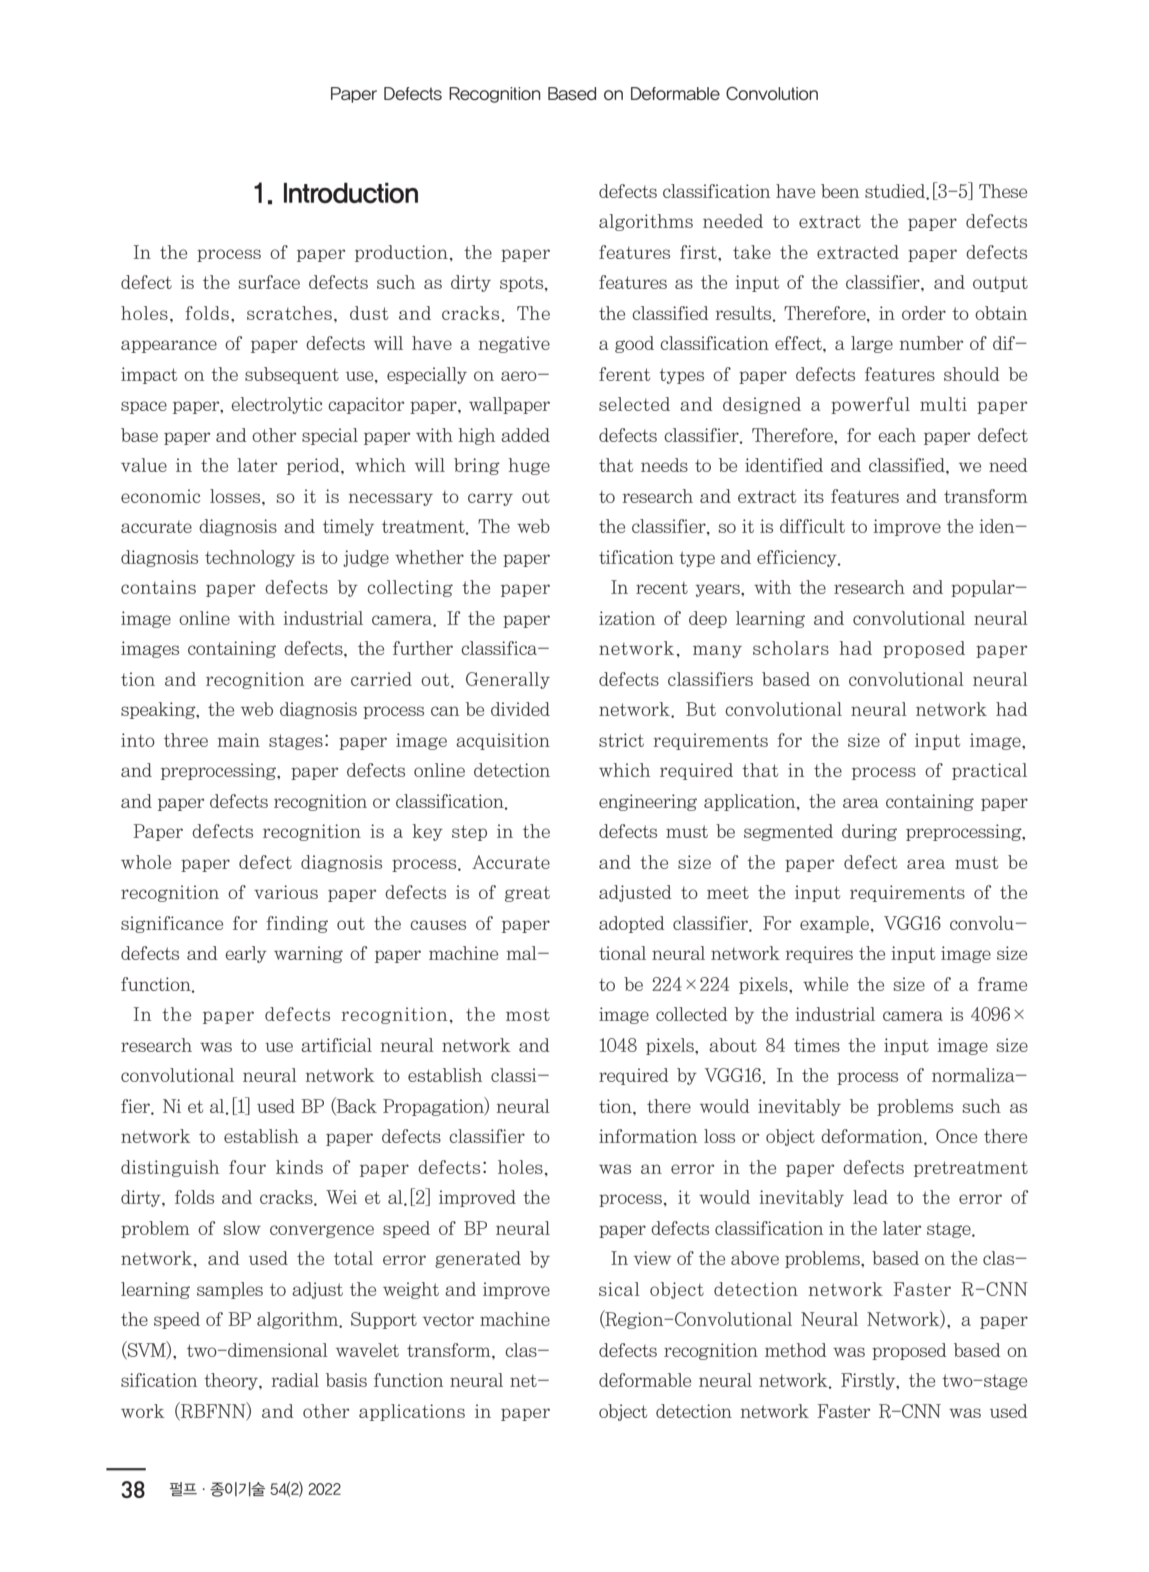 This page has width=1149, height=1572. Describe the element at coordinates (269, 282) in the page. I see `surface` at that location.
